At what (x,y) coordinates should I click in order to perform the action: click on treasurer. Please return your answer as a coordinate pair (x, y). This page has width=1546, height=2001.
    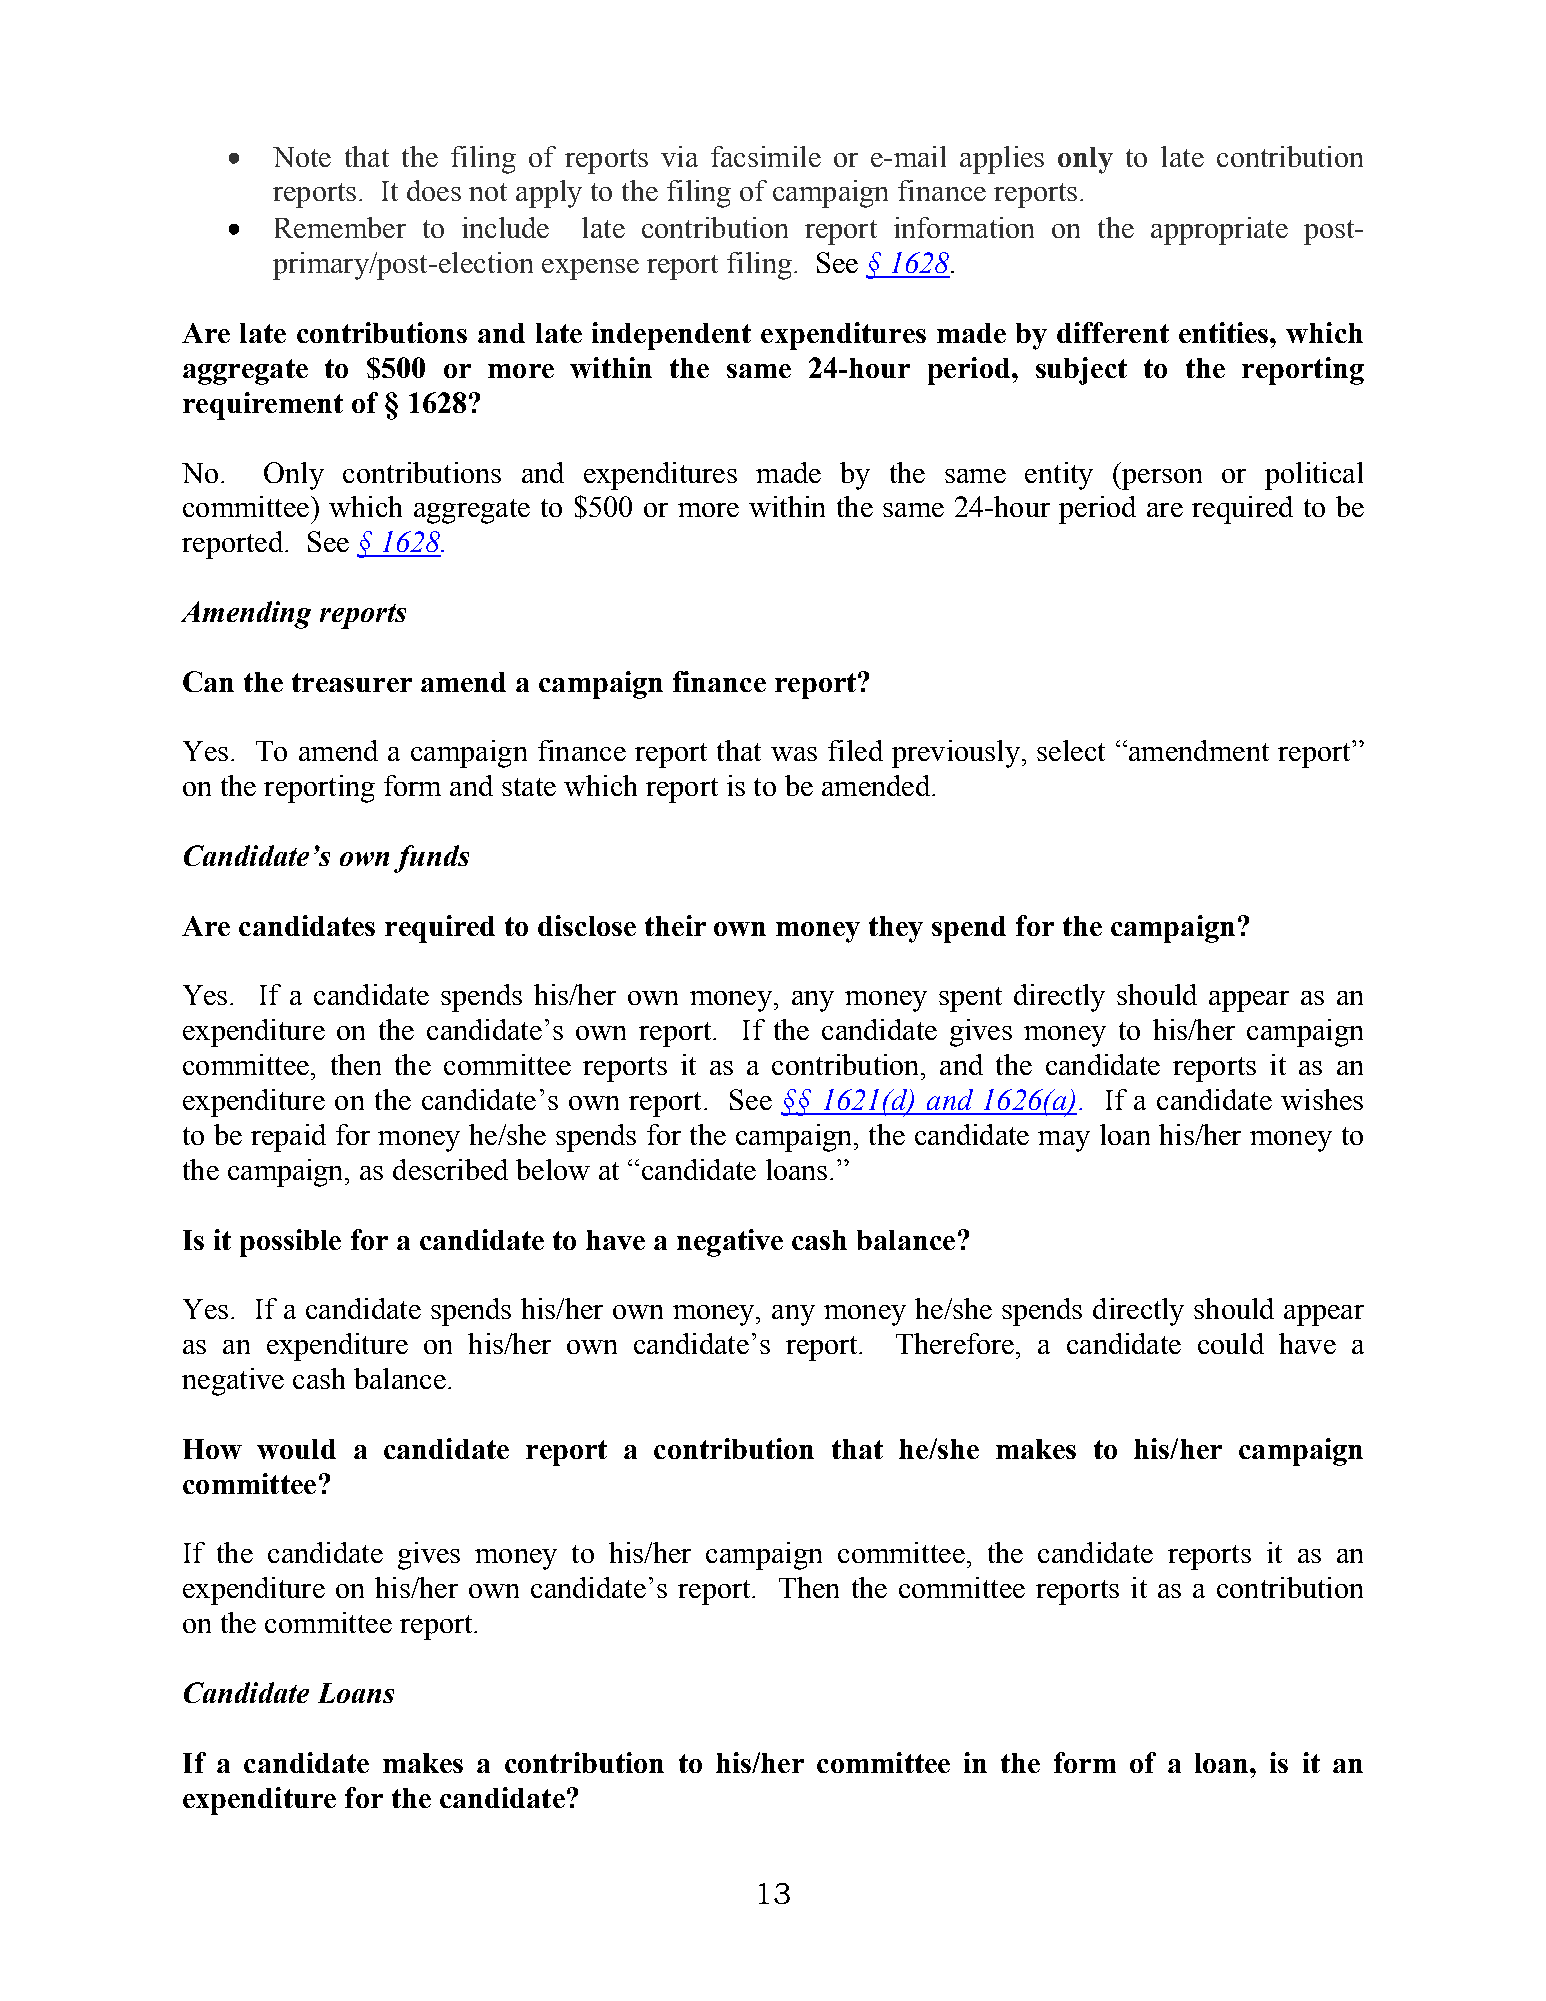
    Looking at the image, I should click on (352, 682).
